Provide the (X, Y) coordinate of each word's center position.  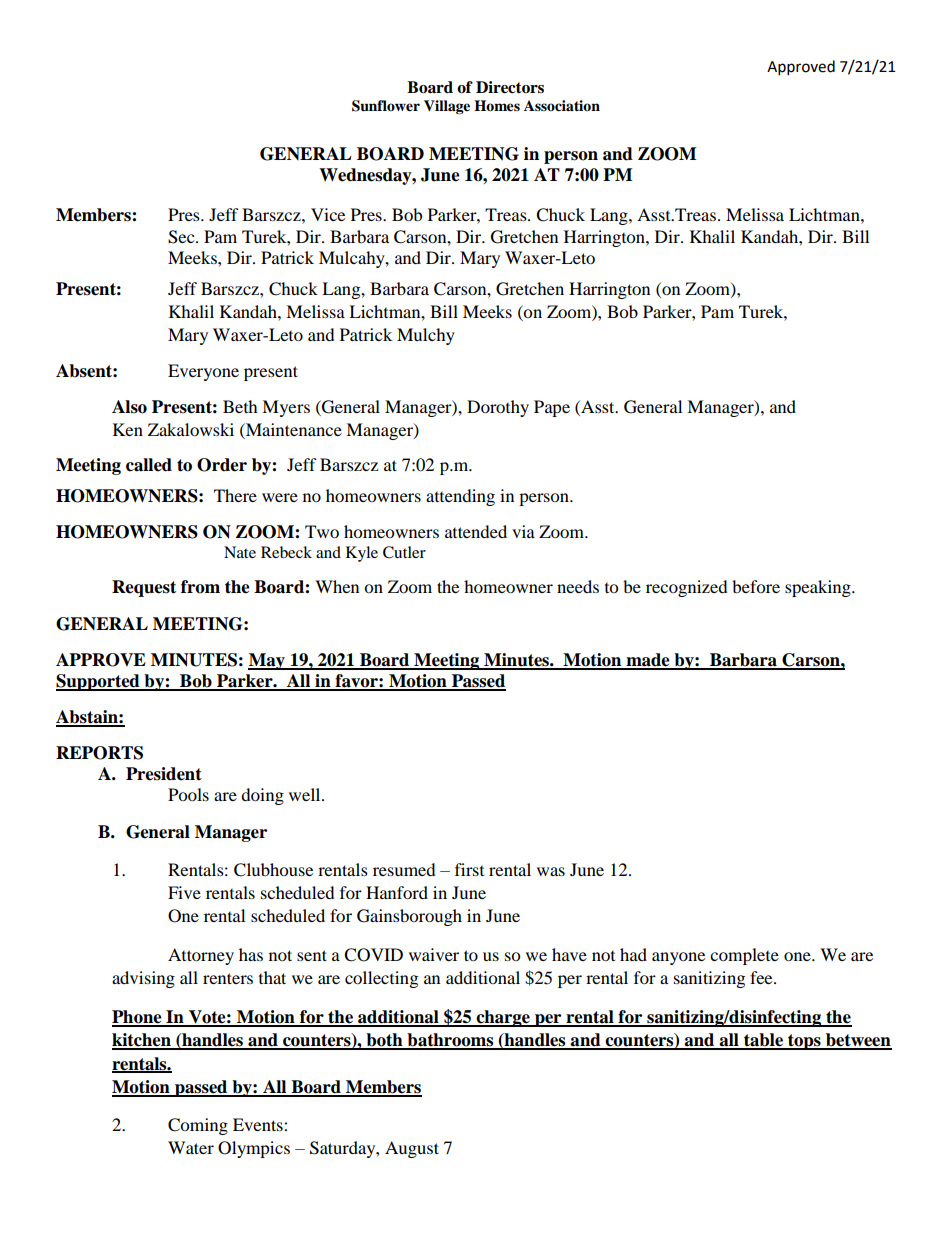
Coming (198, 1126)
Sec (182, 237)
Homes (497, 106)
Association (562, 105)
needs (578, 586)
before (756, 586)
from (200, 587)
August (412, 1149)
